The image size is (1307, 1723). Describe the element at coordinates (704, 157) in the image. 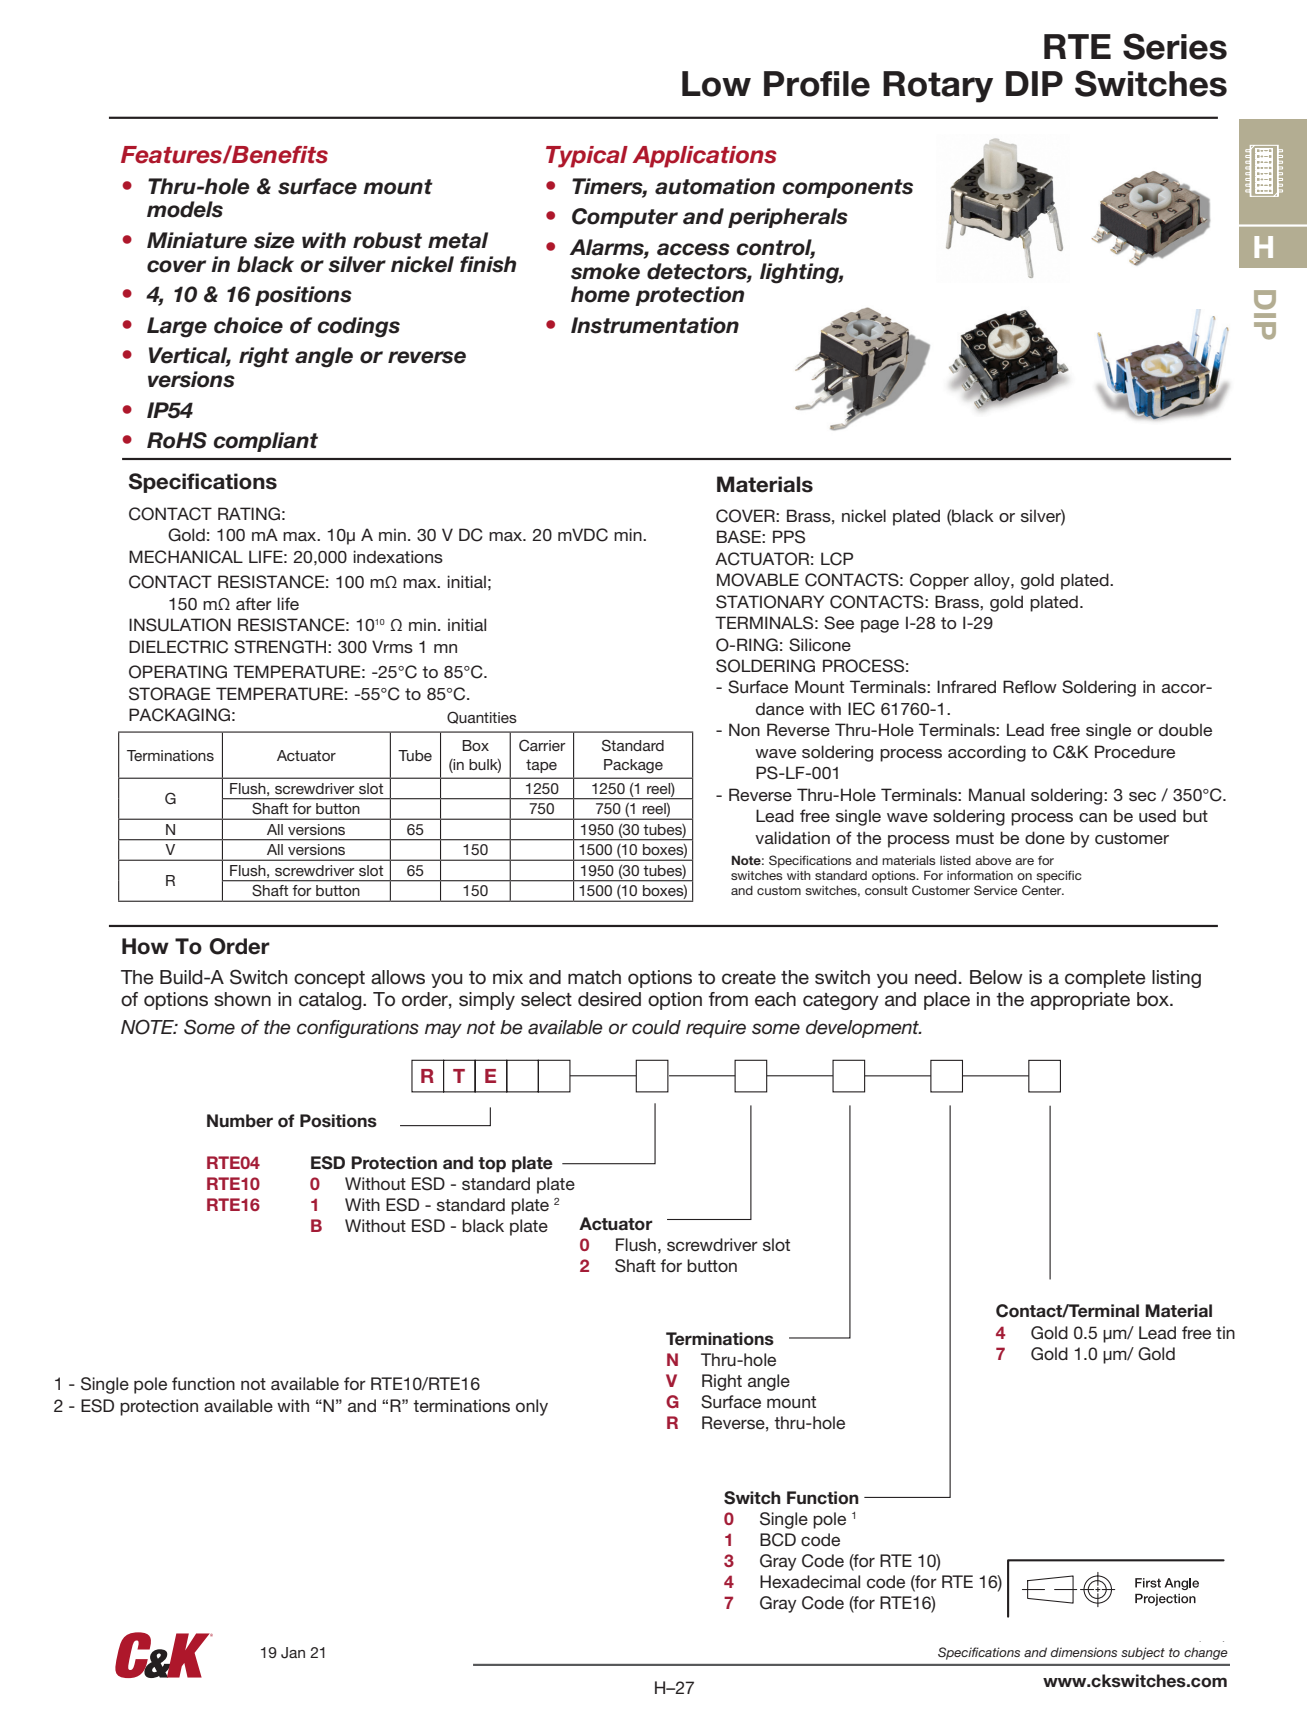

I see `Applications` at that location.
